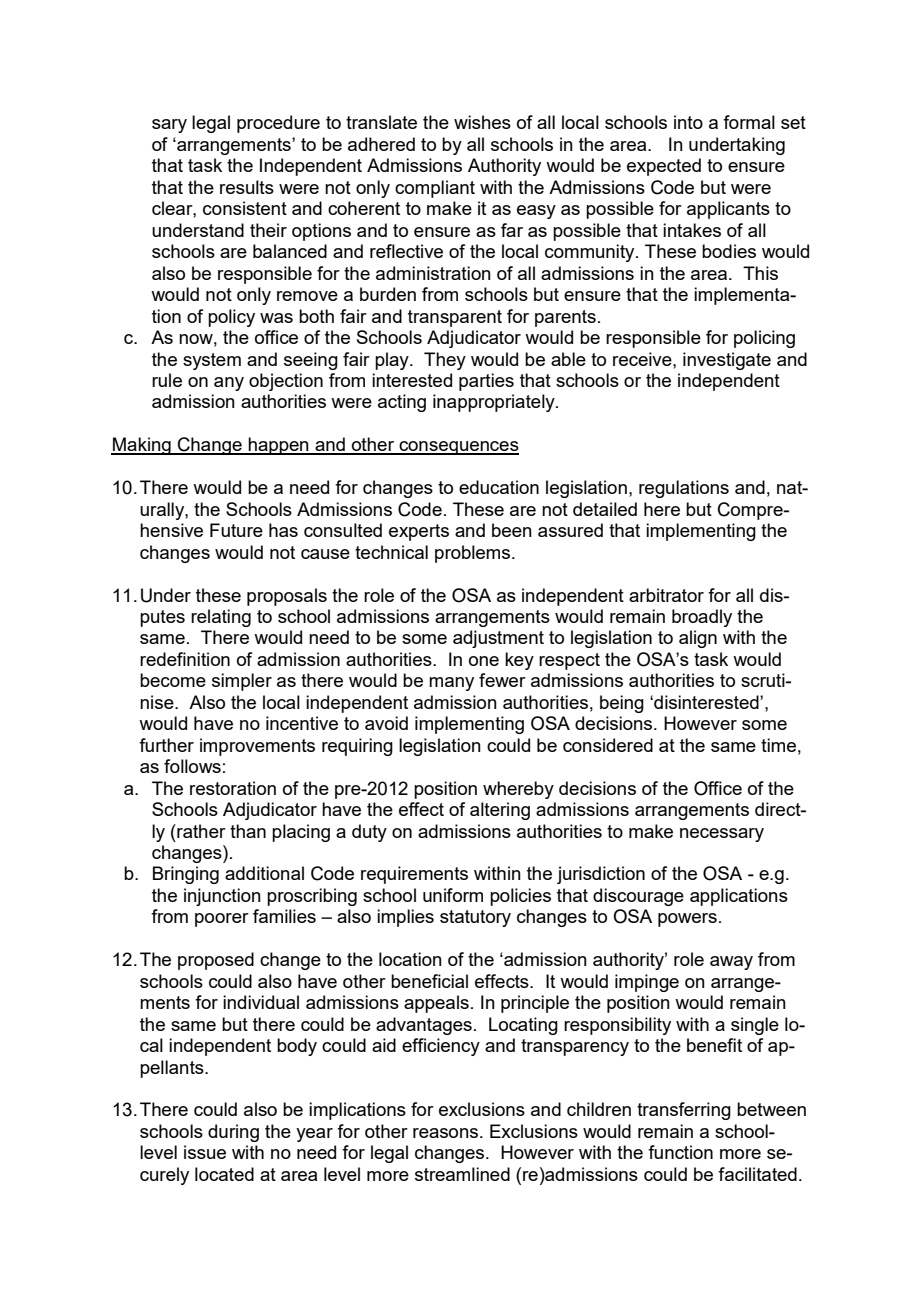 The image size is (924, 1309). Describe the element at coordinates (233, 1133) in the document. I see `during` at that location.
